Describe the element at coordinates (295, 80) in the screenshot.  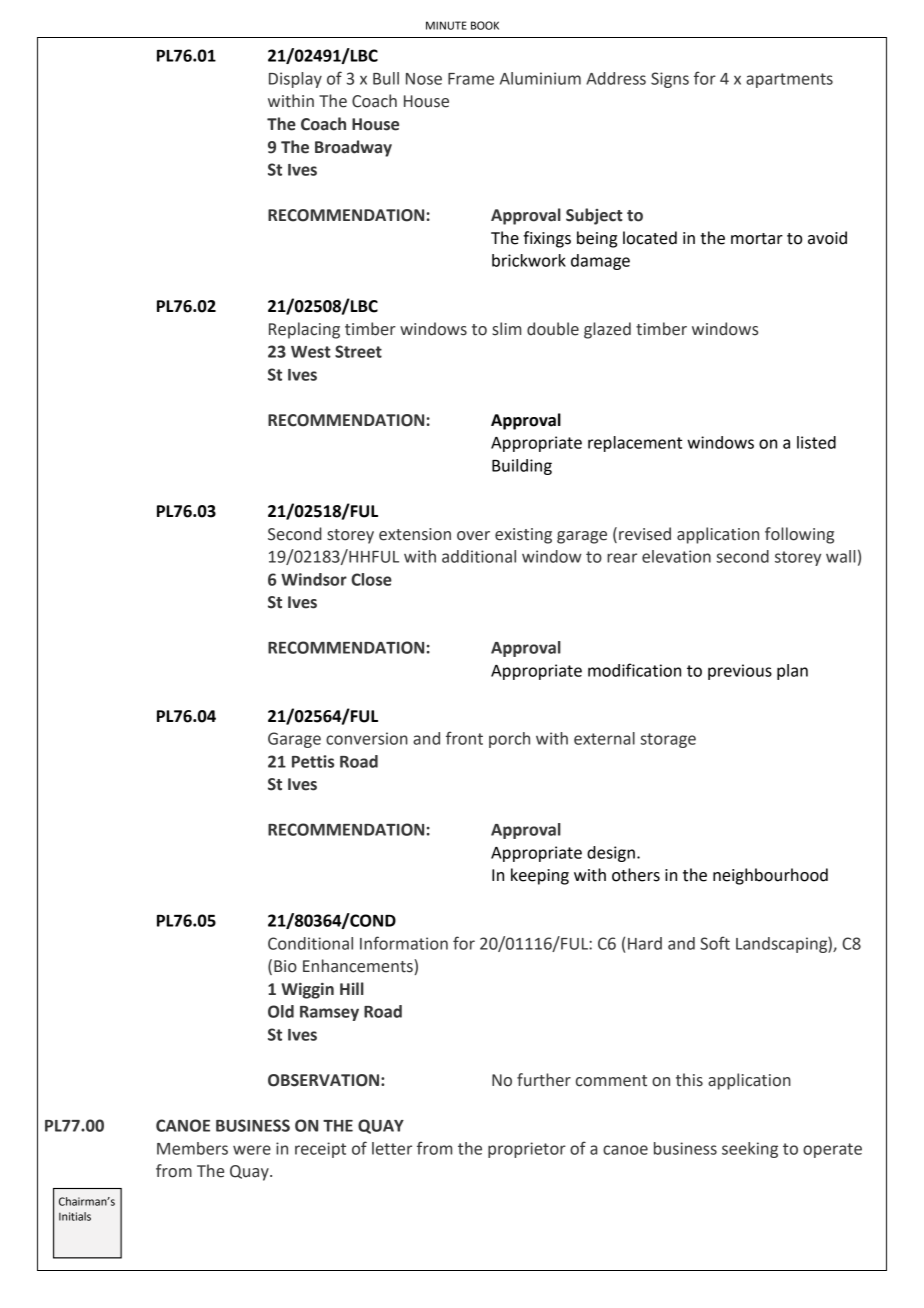
I see `Display` at that location.
